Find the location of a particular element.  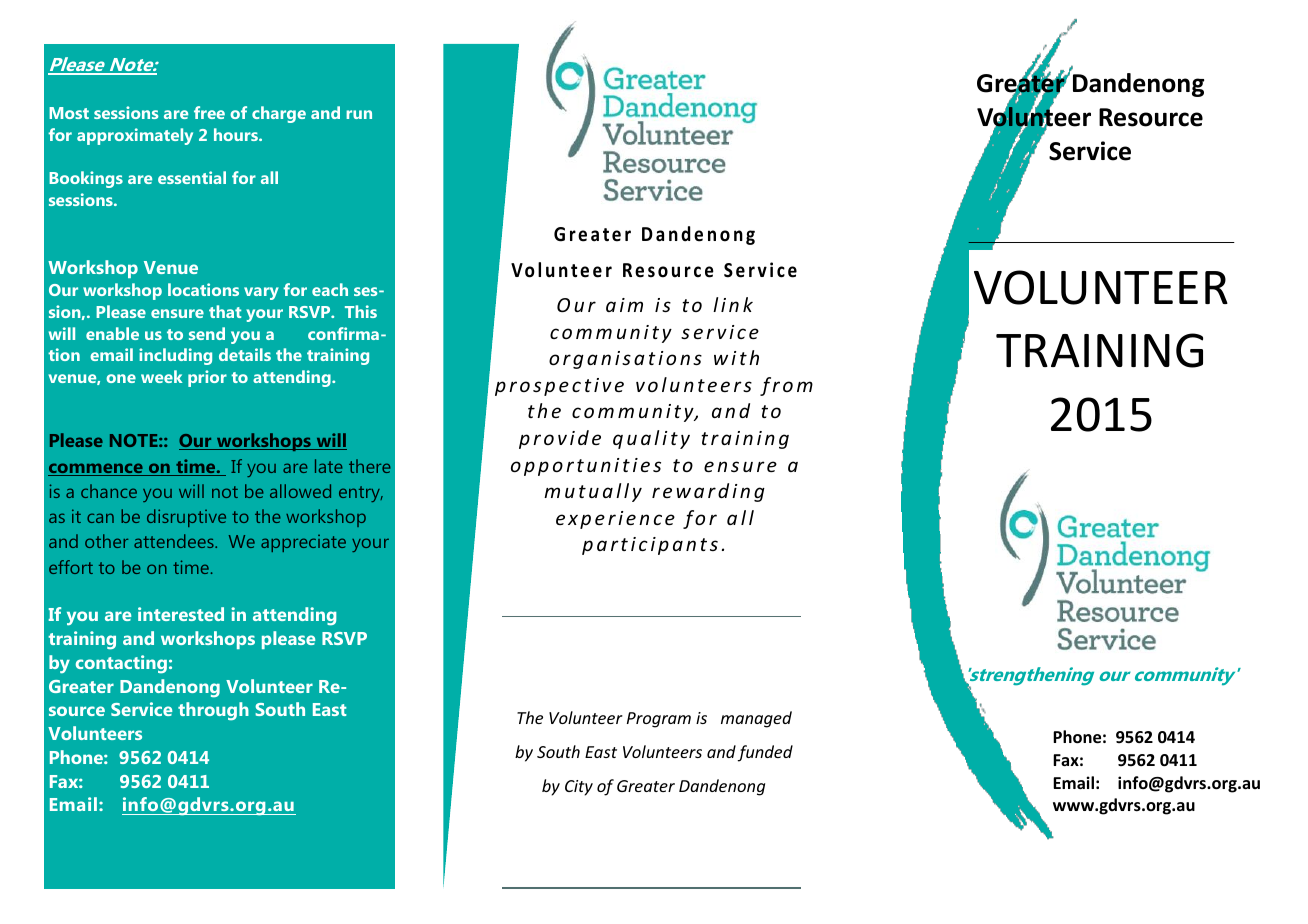

through is located at coordinates (213, 711).
